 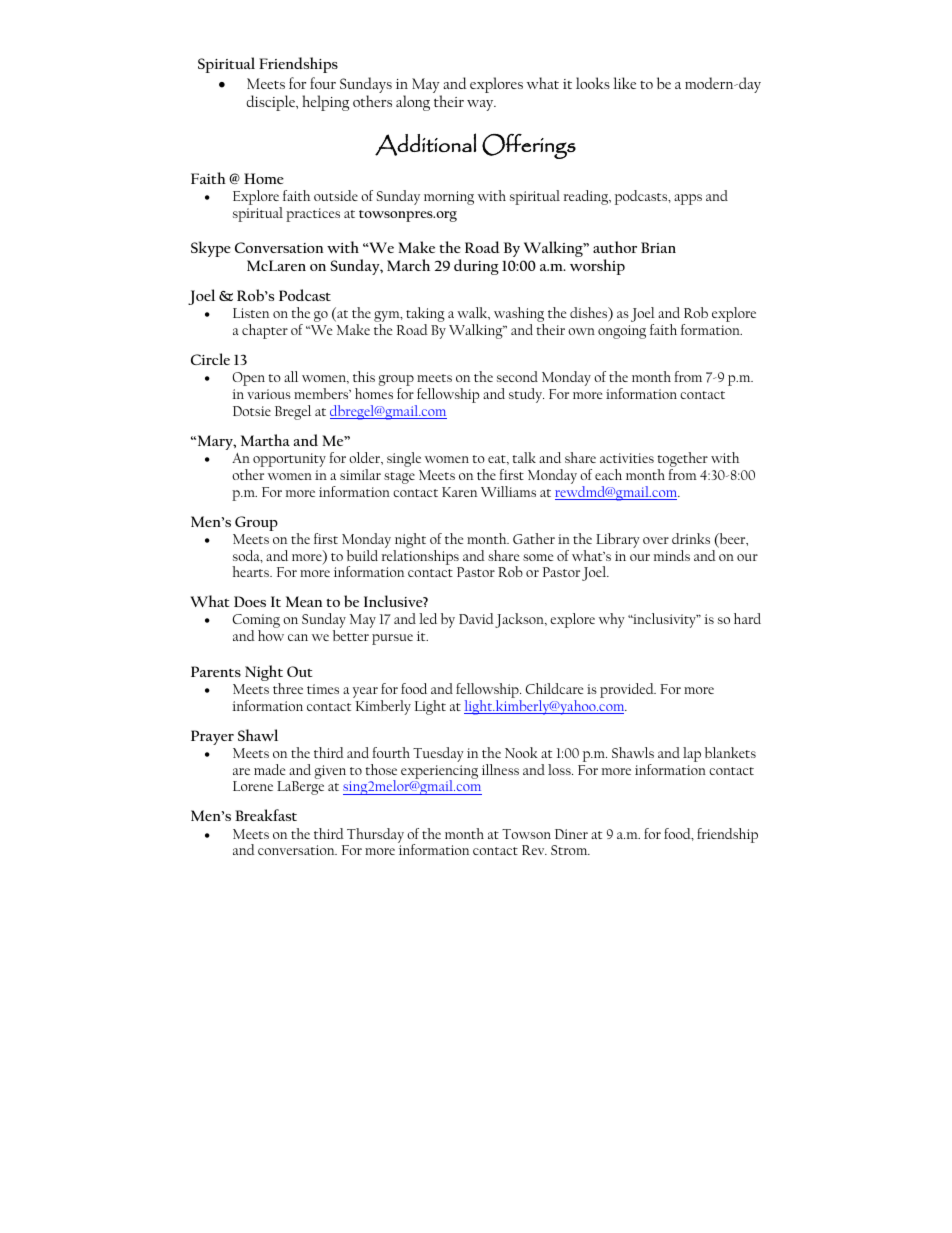 What do you see at coordinates (624, 83) in the screenshot?
I see `like` at bounding box center [624, 83].
